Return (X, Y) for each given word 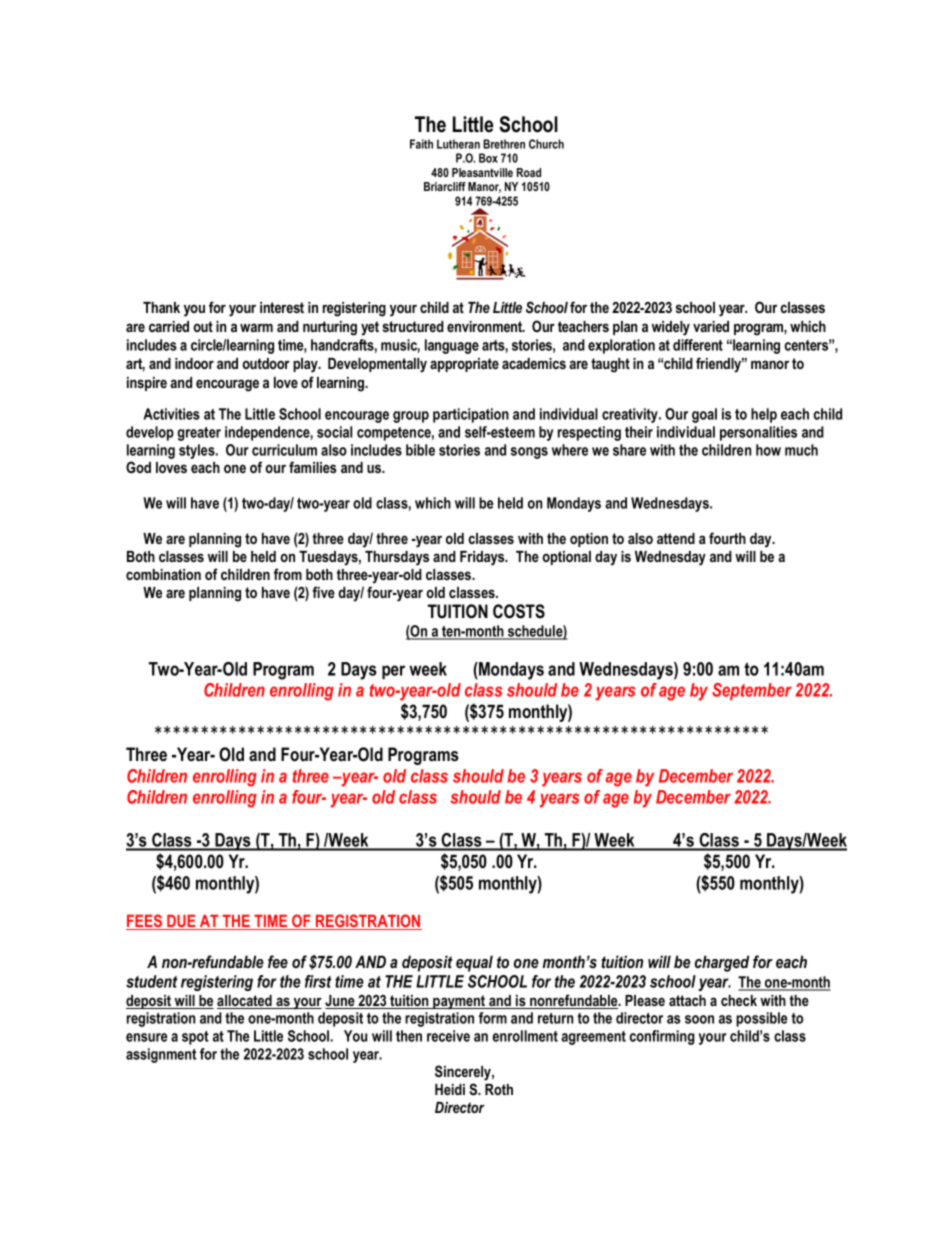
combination (163, 574)
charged (722, 963)
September (752, 691)
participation (471, 415)
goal (704, 415)
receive (448, 1036)
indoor (194, 363)
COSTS (519, 611)
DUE (181, 922)
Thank (161, 307)
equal (474, 963)
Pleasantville (482, 172)
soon (699, 1019)
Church (546, 144)
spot (195, 1038)
